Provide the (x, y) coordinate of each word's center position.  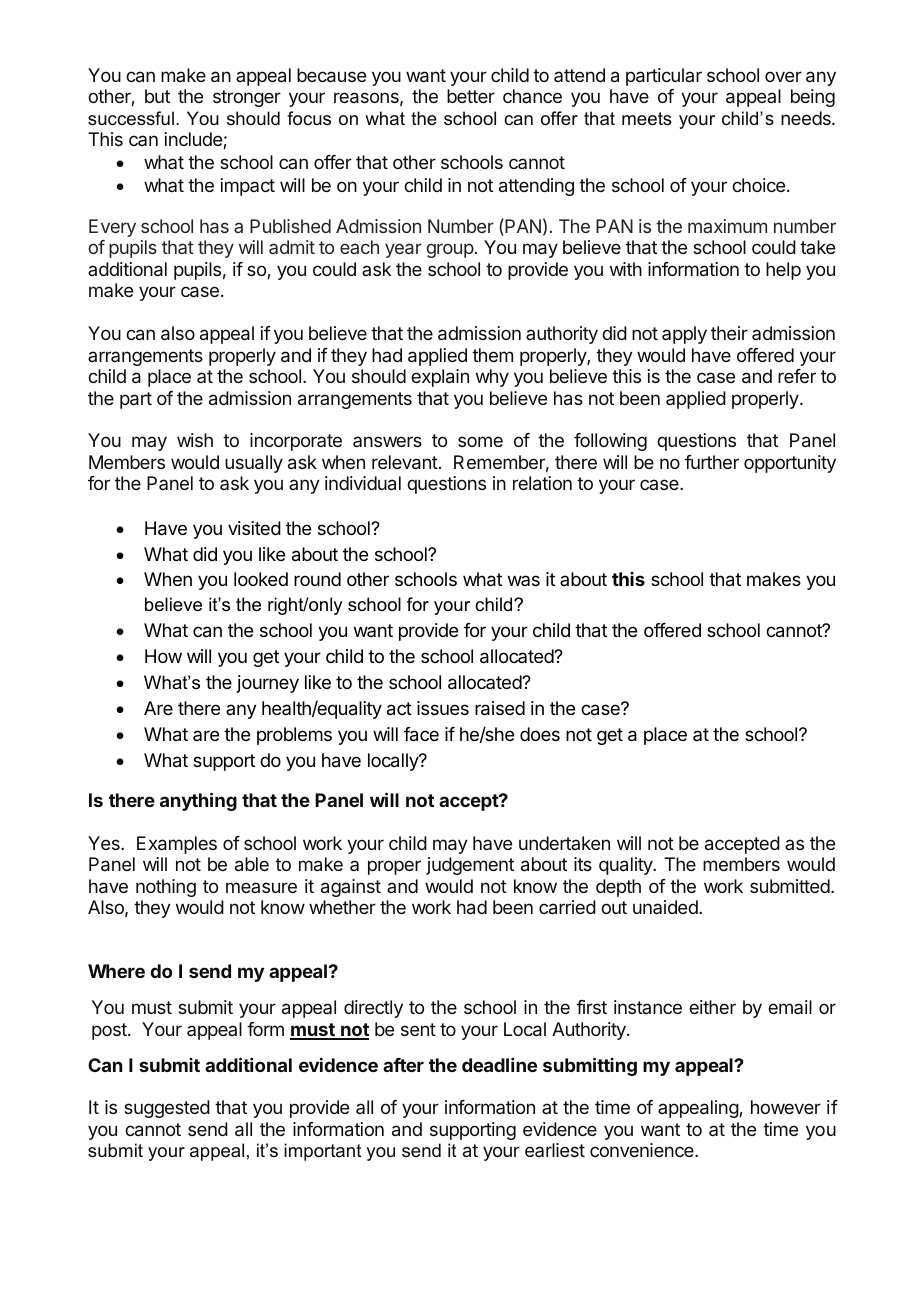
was (524, 580)
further (712, 462)
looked (261, 579)
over (783, 76)
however (786, 1107)
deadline (499, 1065)
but (157, 96)
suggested (167, 1109)
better (471, 96)
